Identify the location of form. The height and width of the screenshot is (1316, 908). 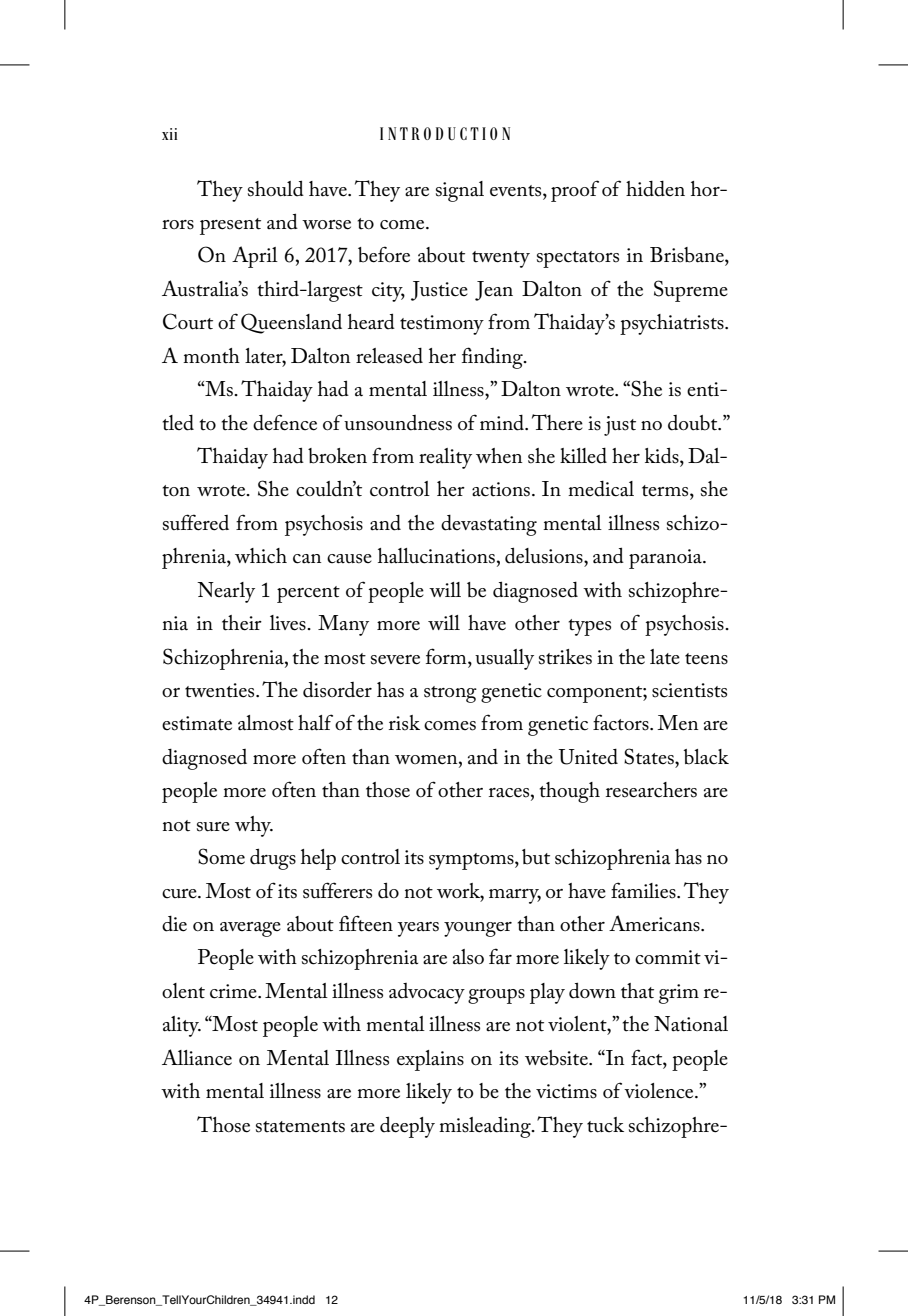
(447, 656).
